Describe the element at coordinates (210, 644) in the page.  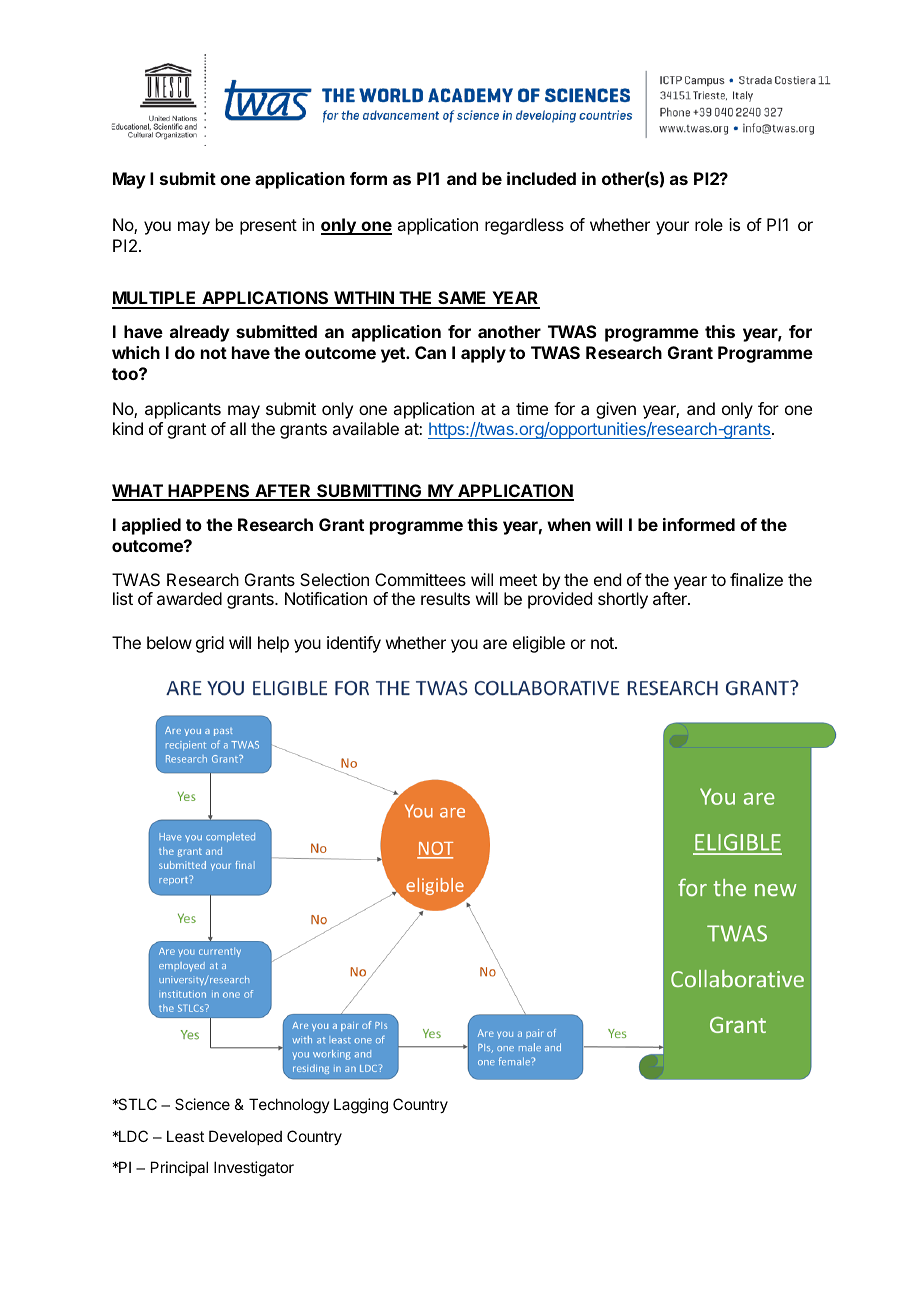
I see `grid` at that location.
